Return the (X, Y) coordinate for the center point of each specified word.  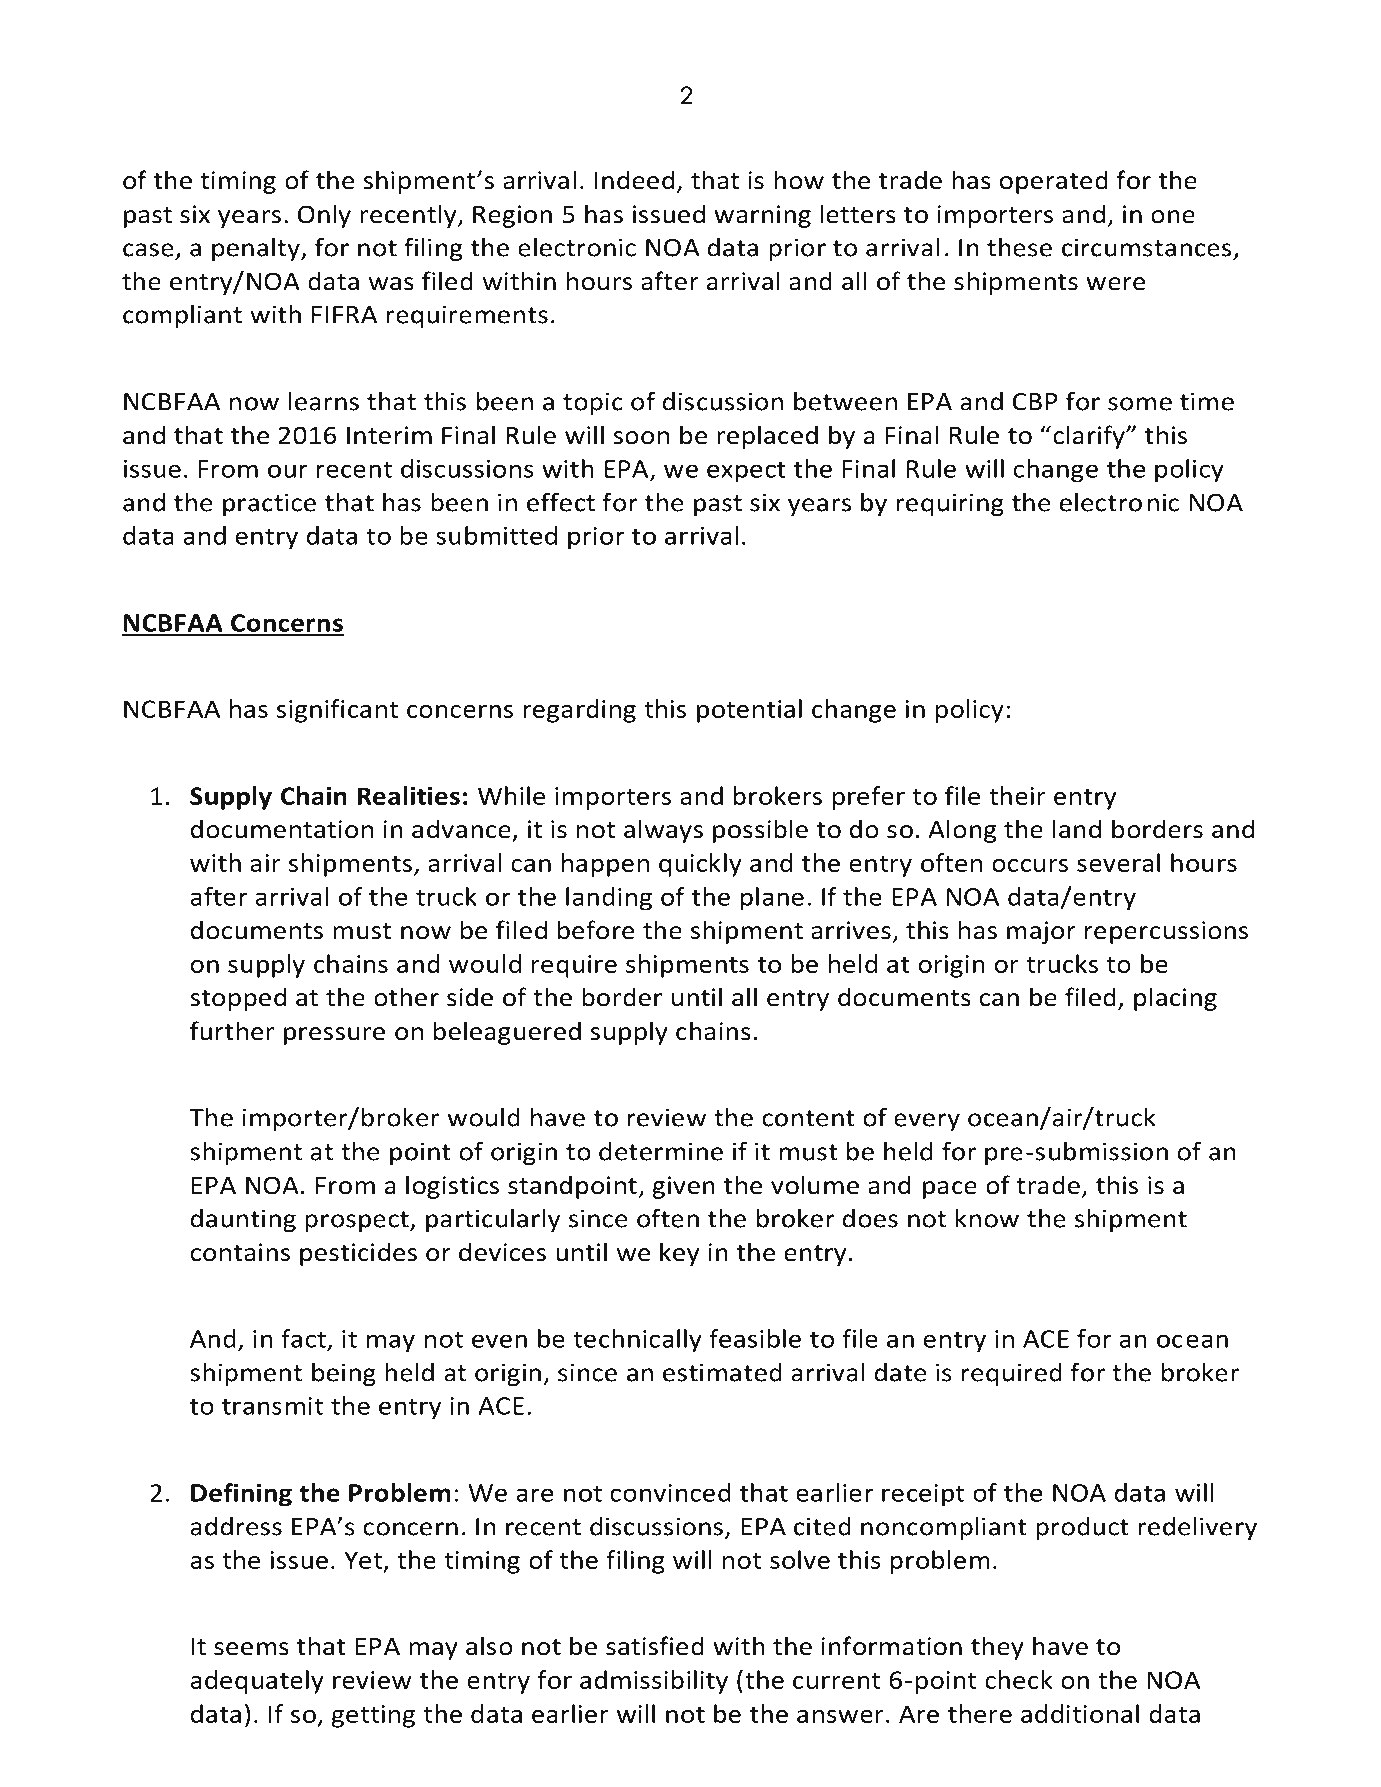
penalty (257, 249)
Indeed (634, 180)
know (987, 1218)
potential (749, 711)
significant (337, 711)
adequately (257, 1682)
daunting (243, 1220)
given (683, 1187)
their (1017, 795)
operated (1053, 182)
